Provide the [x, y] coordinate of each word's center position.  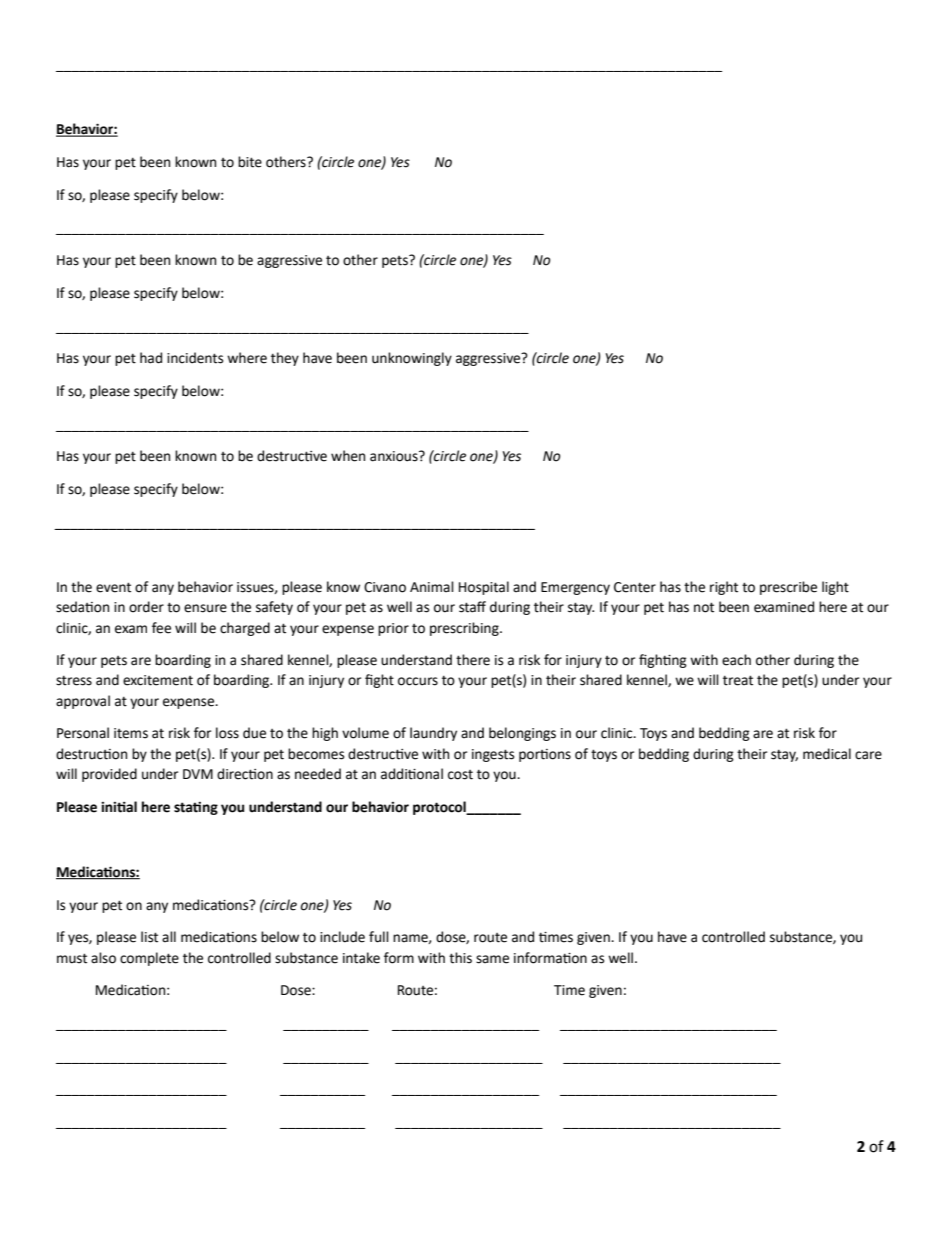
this [460, 958]
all [169, 936]
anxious [395, 456]
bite [250, 162]
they [285, 359]
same [492, 959]
